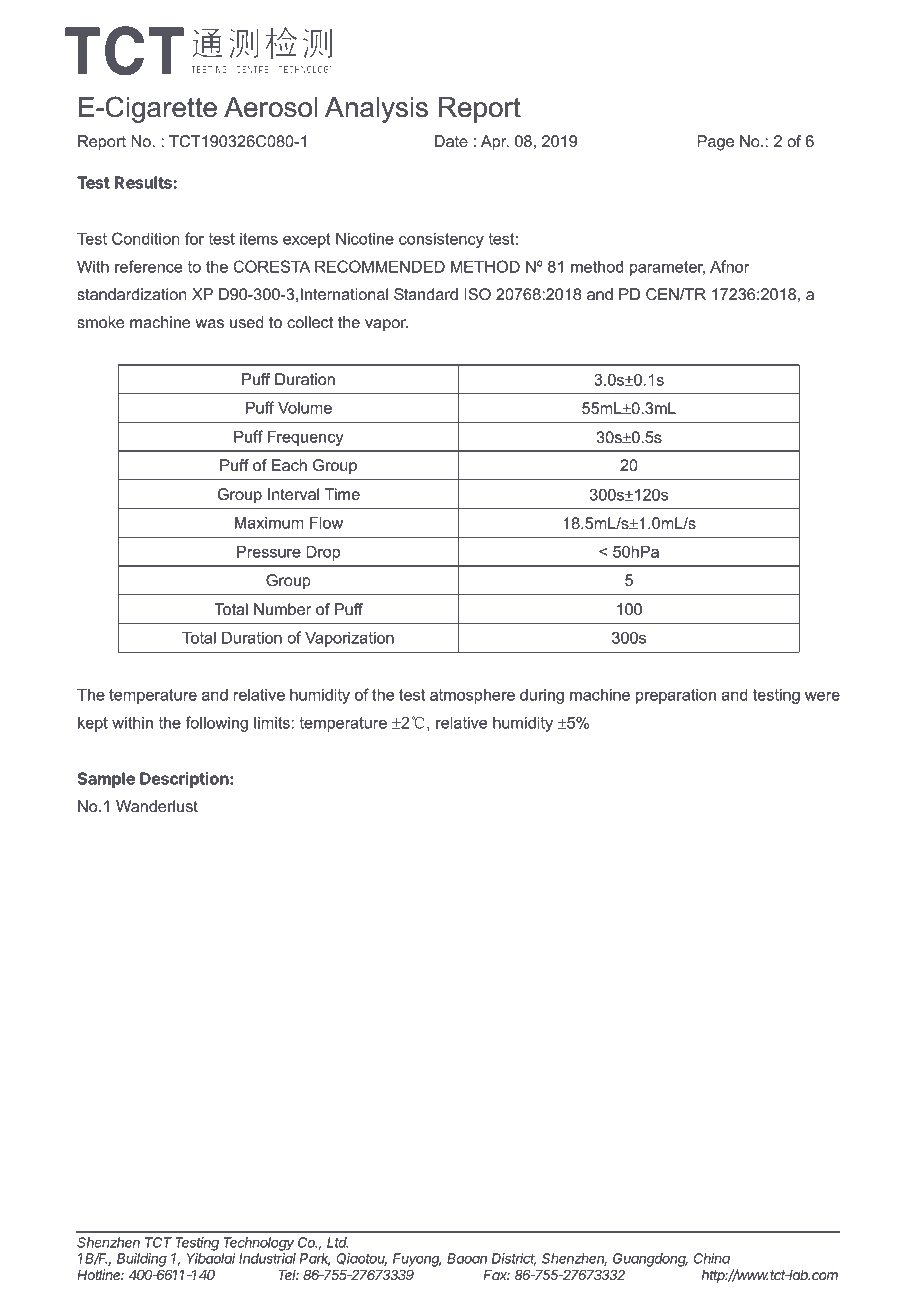 The image size is (924, 1308). What do you see at coordinates (467, 1258) in the page?
I see `Baoan` at bounding box center [467, 1258].
